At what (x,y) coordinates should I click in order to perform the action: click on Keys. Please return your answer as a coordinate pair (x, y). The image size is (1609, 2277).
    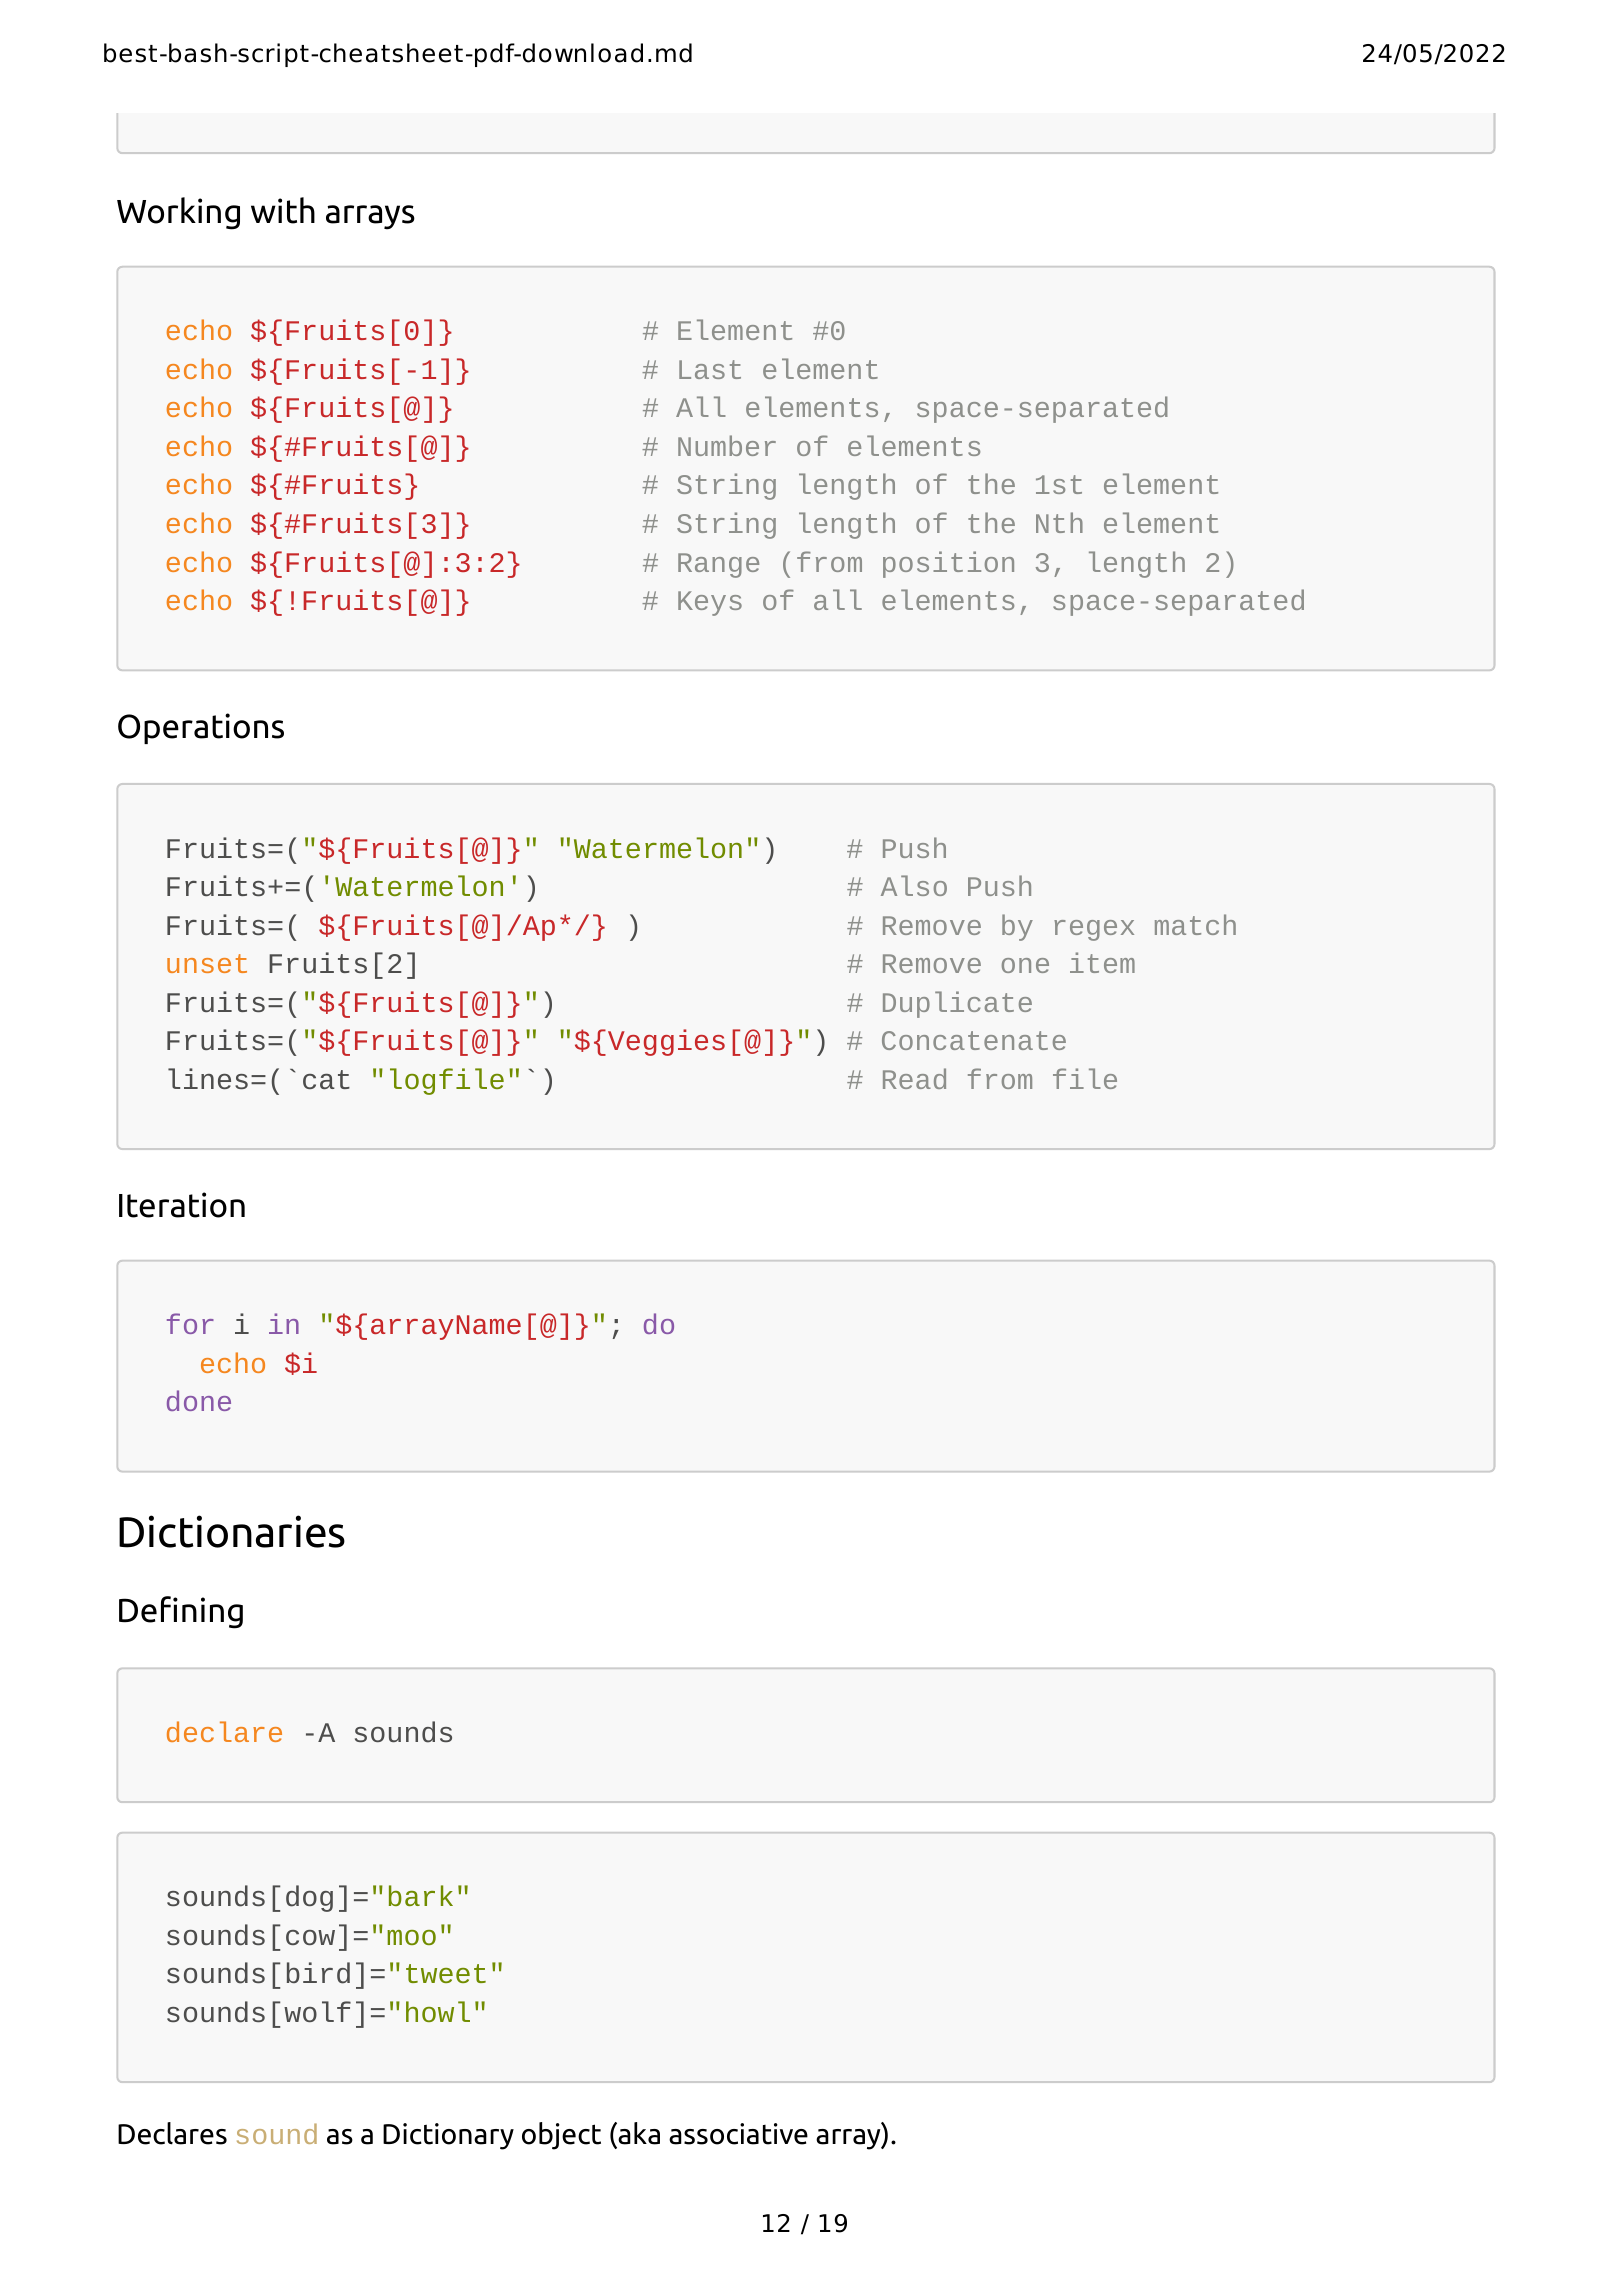
    Looking at the image, I should click on (710, 603).
